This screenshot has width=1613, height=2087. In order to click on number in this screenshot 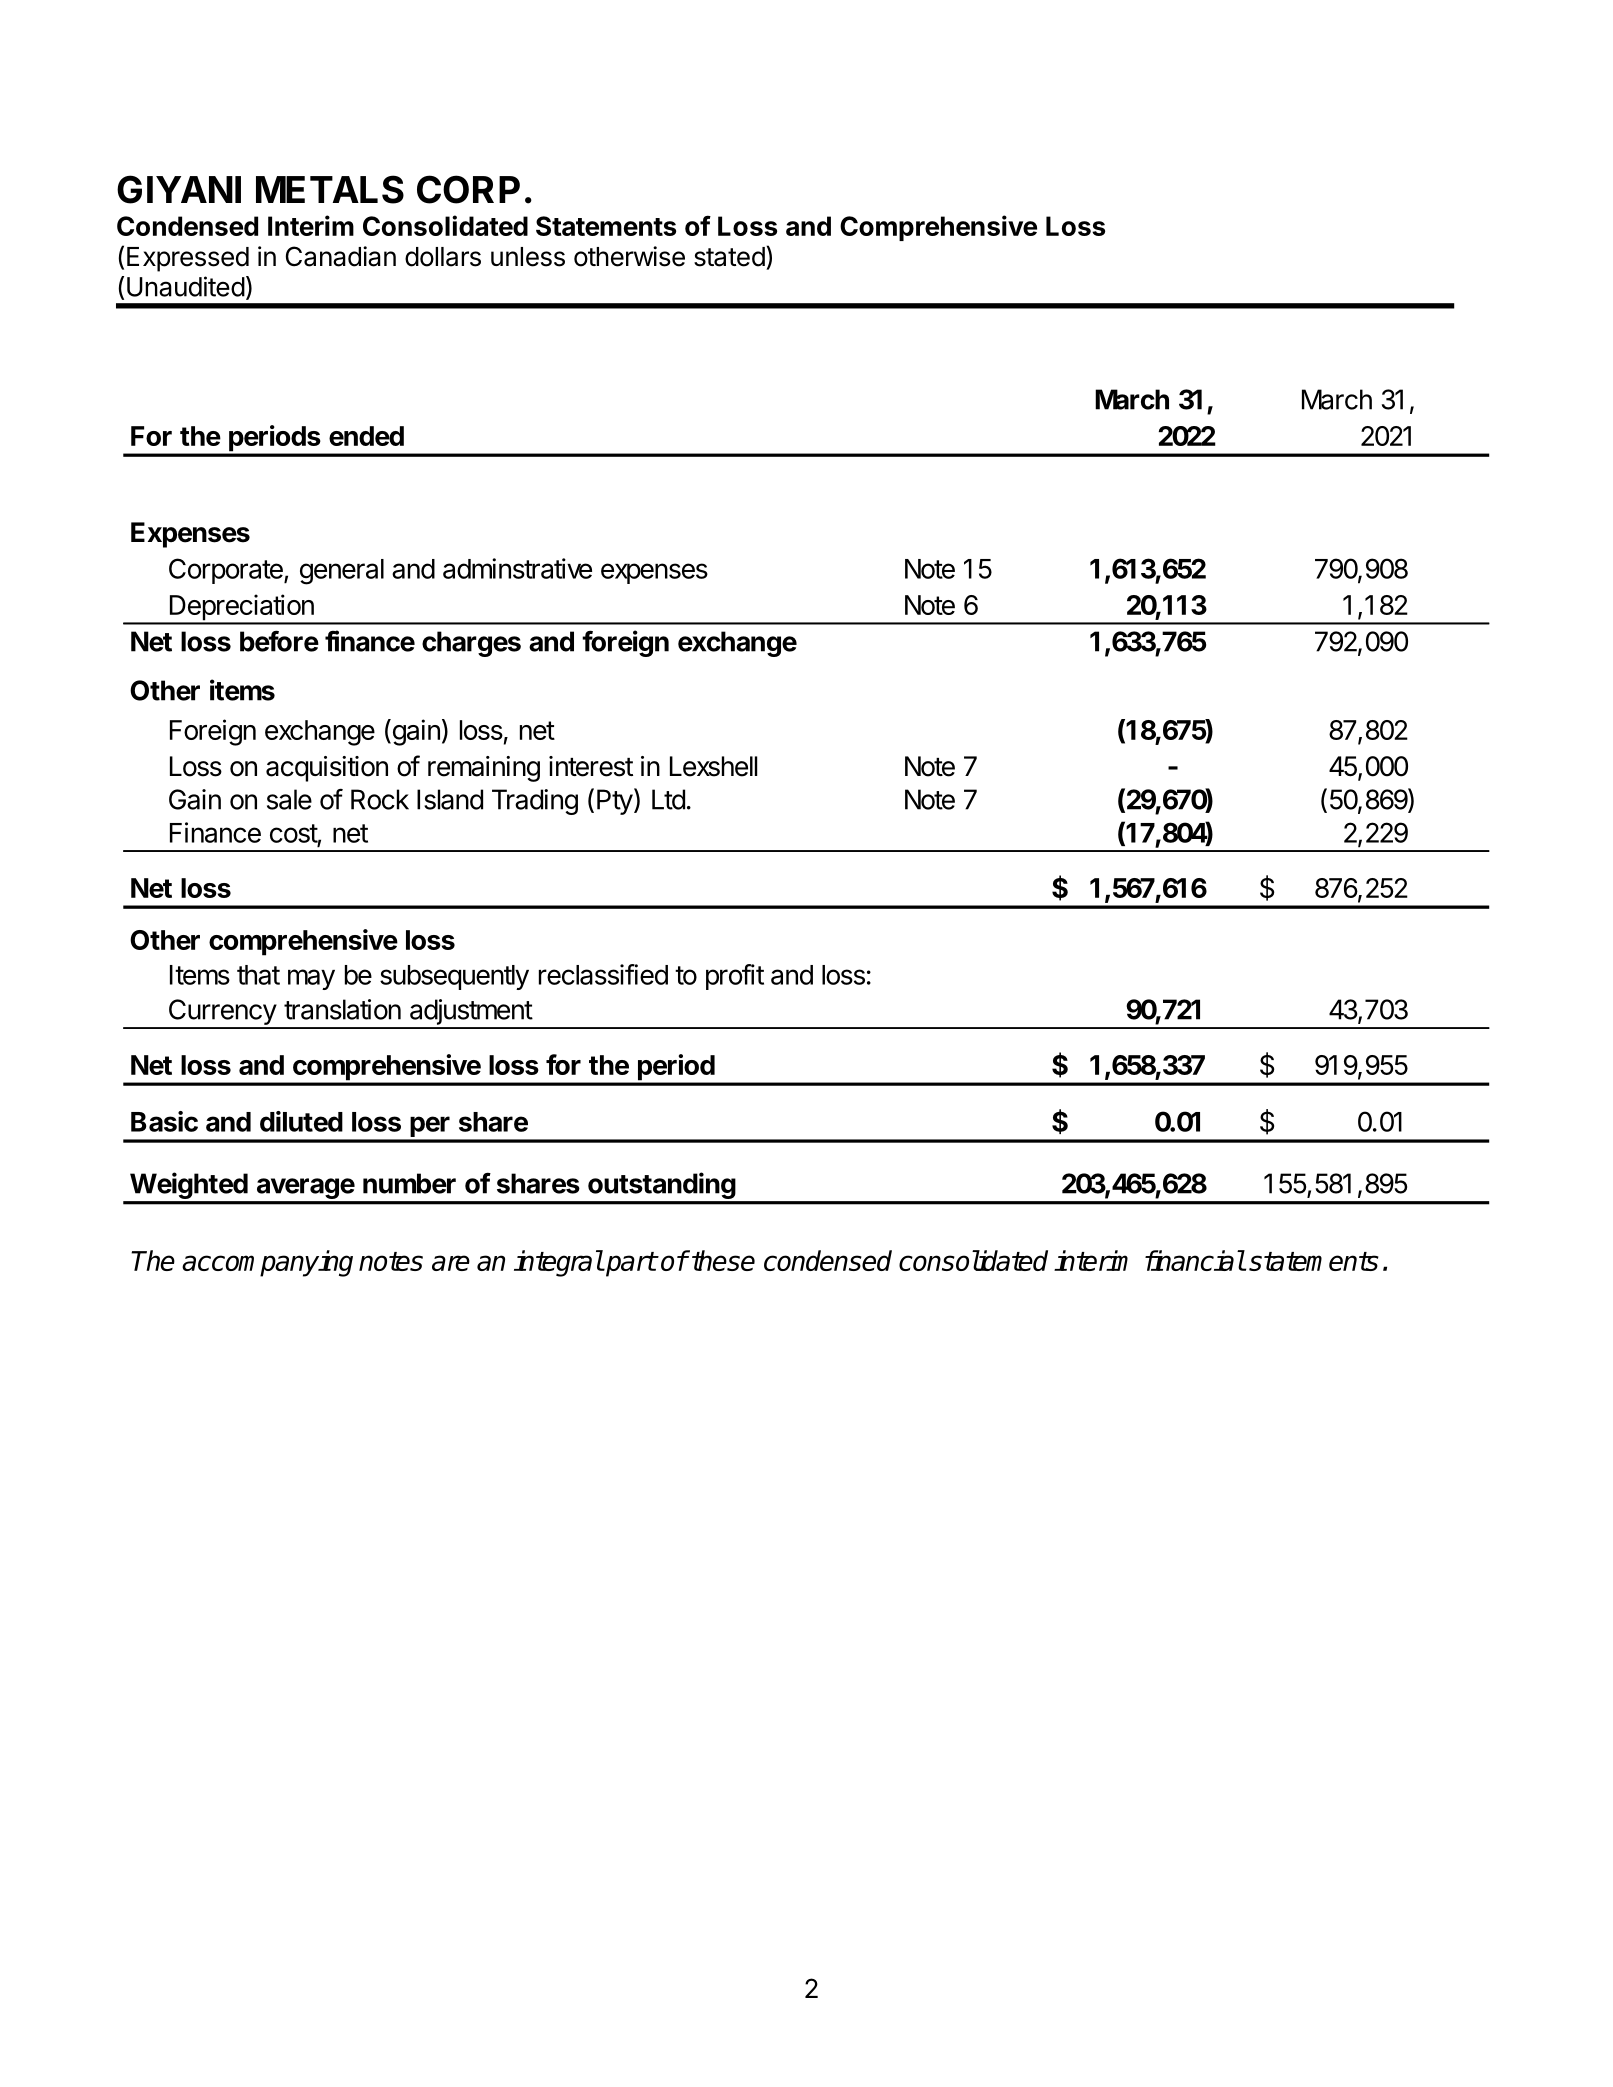, I will do `click(409, 1183)`.
